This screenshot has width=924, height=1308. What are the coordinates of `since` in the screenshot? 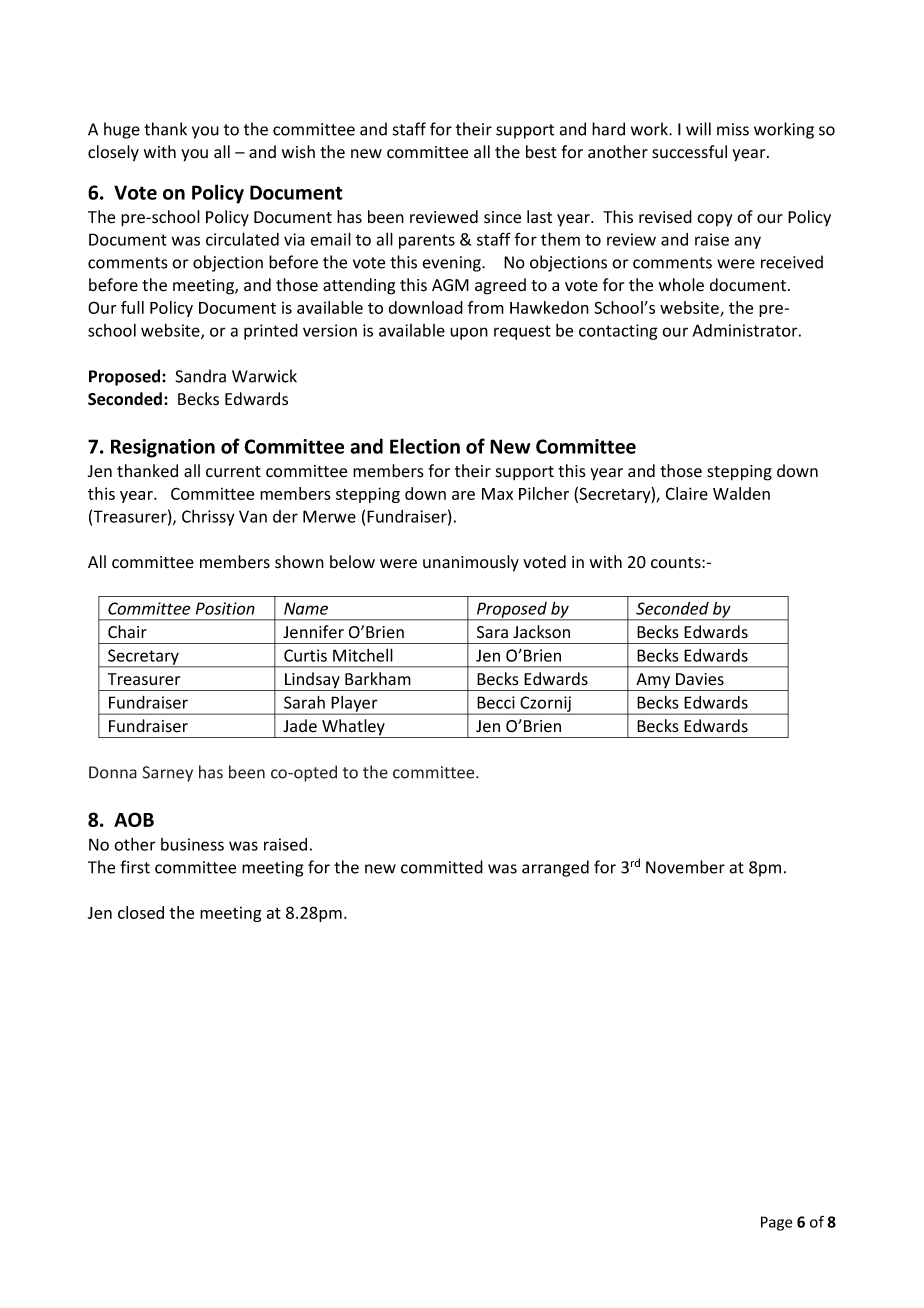 It's located at (502, 217).
